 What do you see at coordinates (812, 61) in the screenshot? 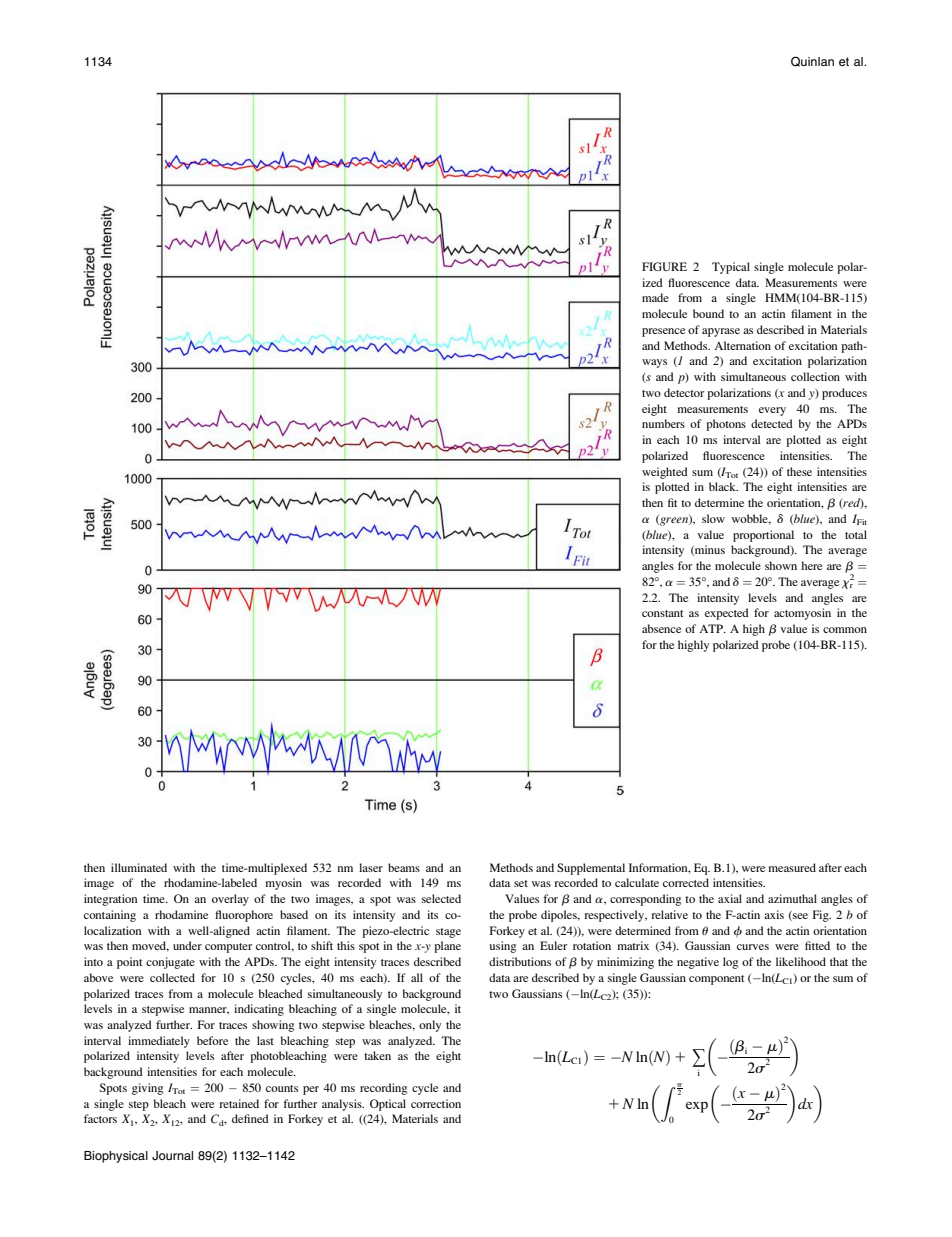
I see `Quinlan` at bounding box center [812, 61].
